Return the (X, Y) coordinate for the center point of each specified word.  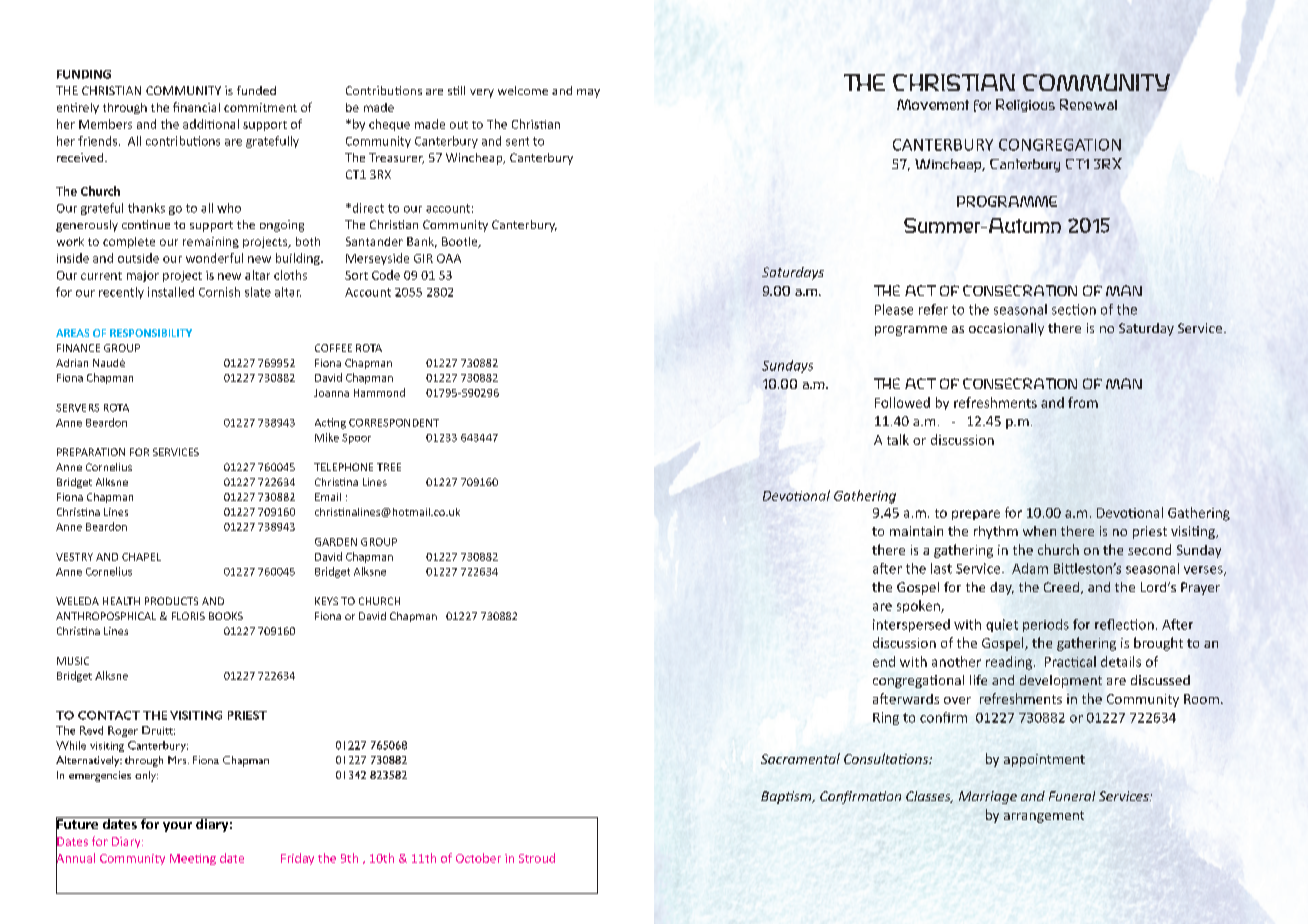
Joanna (331, 393)
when (1039, 531)
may (588, 93)
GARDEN (336, 542)
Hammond (379, 392)
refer (933, 309)
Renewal (1088, 104)
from (1083, 402)
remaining (211, 242)
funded (256, 90)
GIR (423, 258)
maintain (916, 531)
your (177, 827)
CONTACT (109, 715)
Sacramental (800, 758)
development (1061, 681)
